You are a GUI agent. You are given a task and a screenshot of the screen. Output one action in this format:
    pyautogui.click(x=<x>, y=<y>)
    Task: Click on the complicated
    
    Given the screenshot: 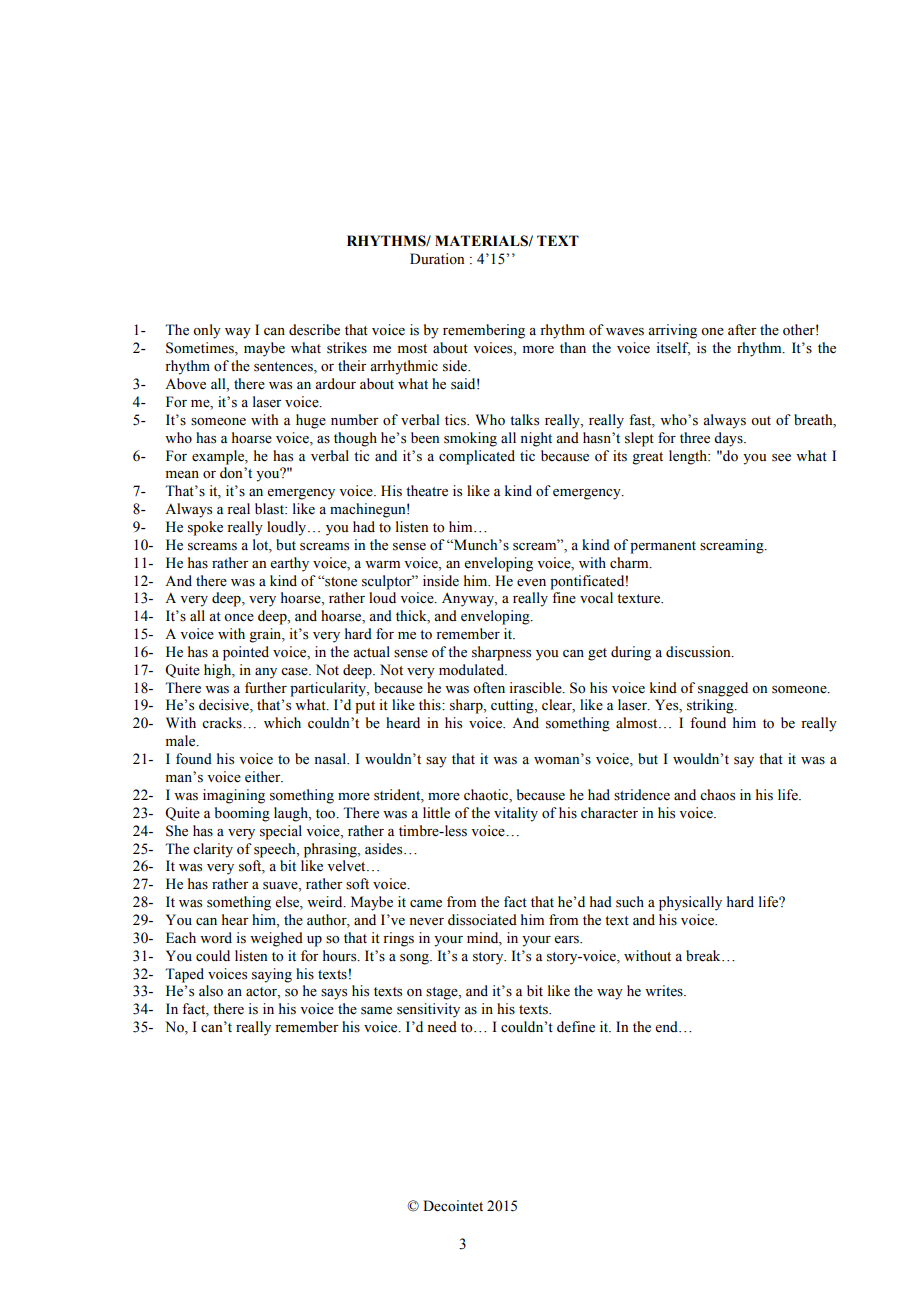 What is the action you would take?
    pyautogui.click(x=477, y=457)
